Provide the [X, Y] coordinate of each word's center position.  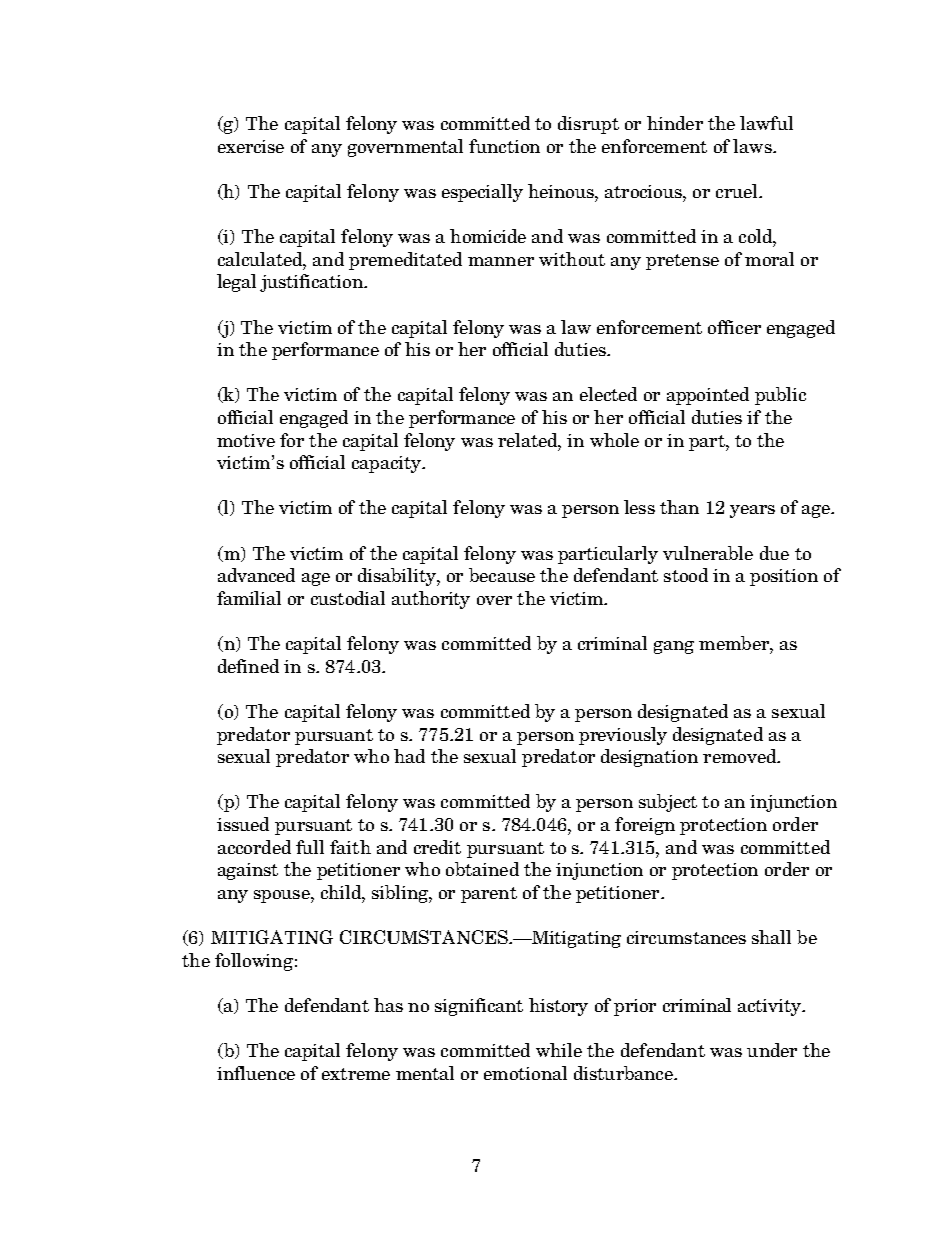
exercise [251, 146]
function [504, 146]
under [772, 1050]
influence [256, 1073]
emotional [525, 1073]
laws [753, 146]
